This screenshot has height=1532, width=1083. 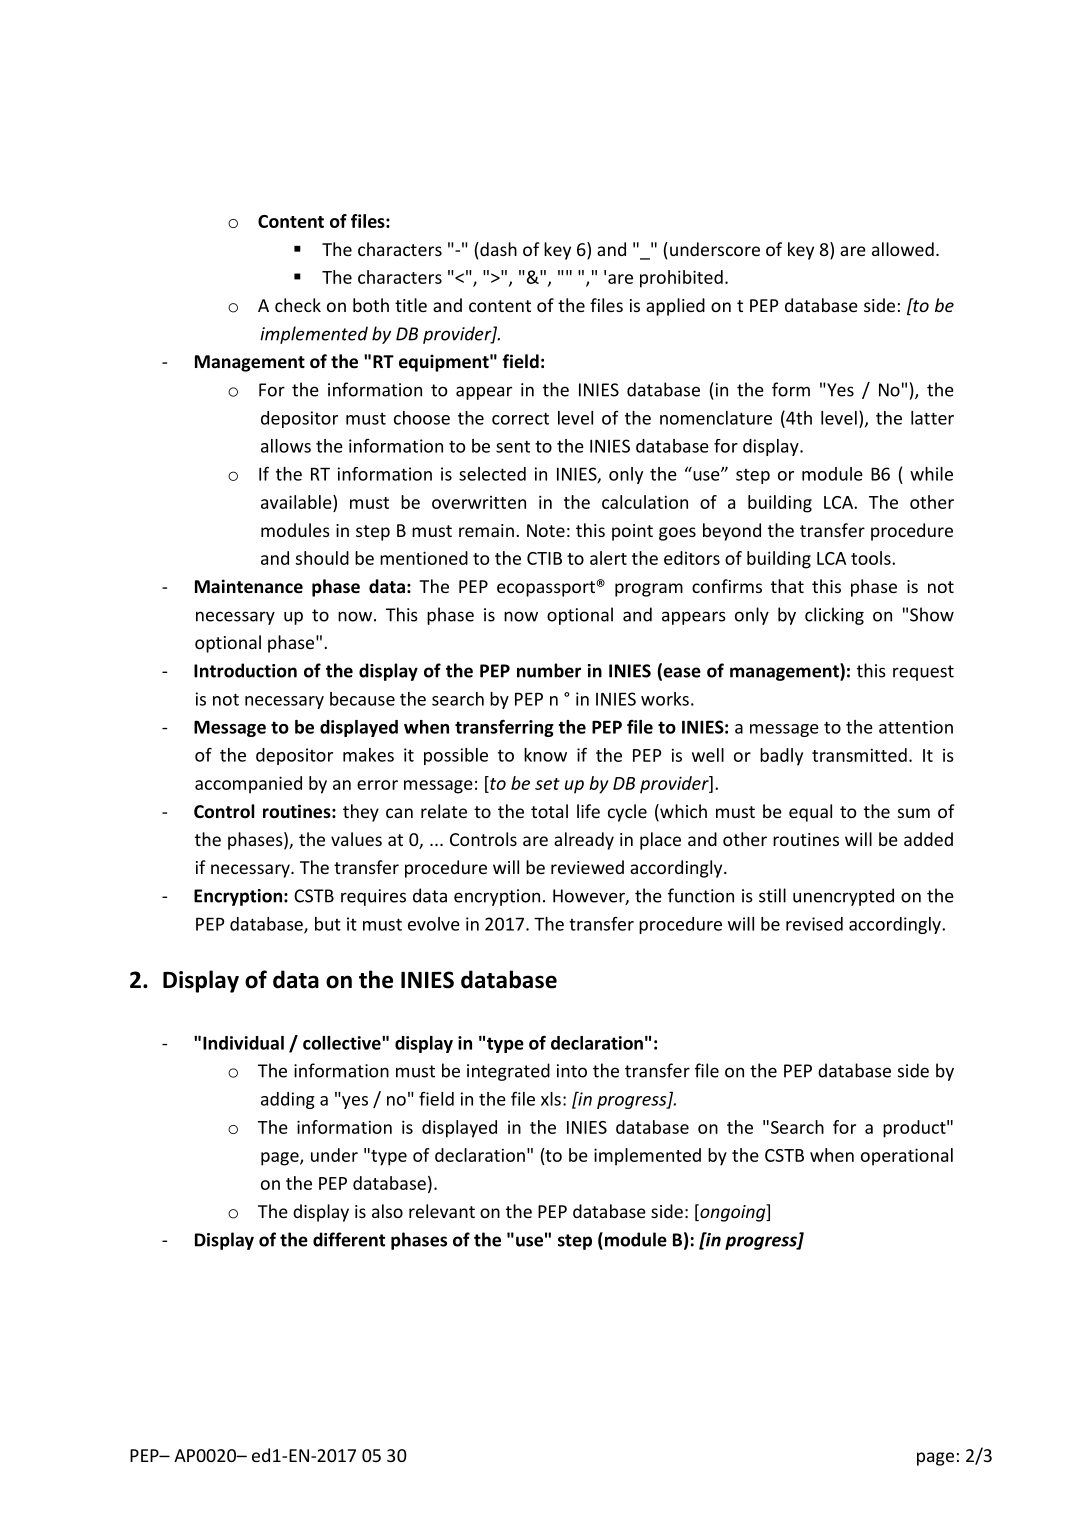 I want to click on prohibited, so click(x=681, y=279).
